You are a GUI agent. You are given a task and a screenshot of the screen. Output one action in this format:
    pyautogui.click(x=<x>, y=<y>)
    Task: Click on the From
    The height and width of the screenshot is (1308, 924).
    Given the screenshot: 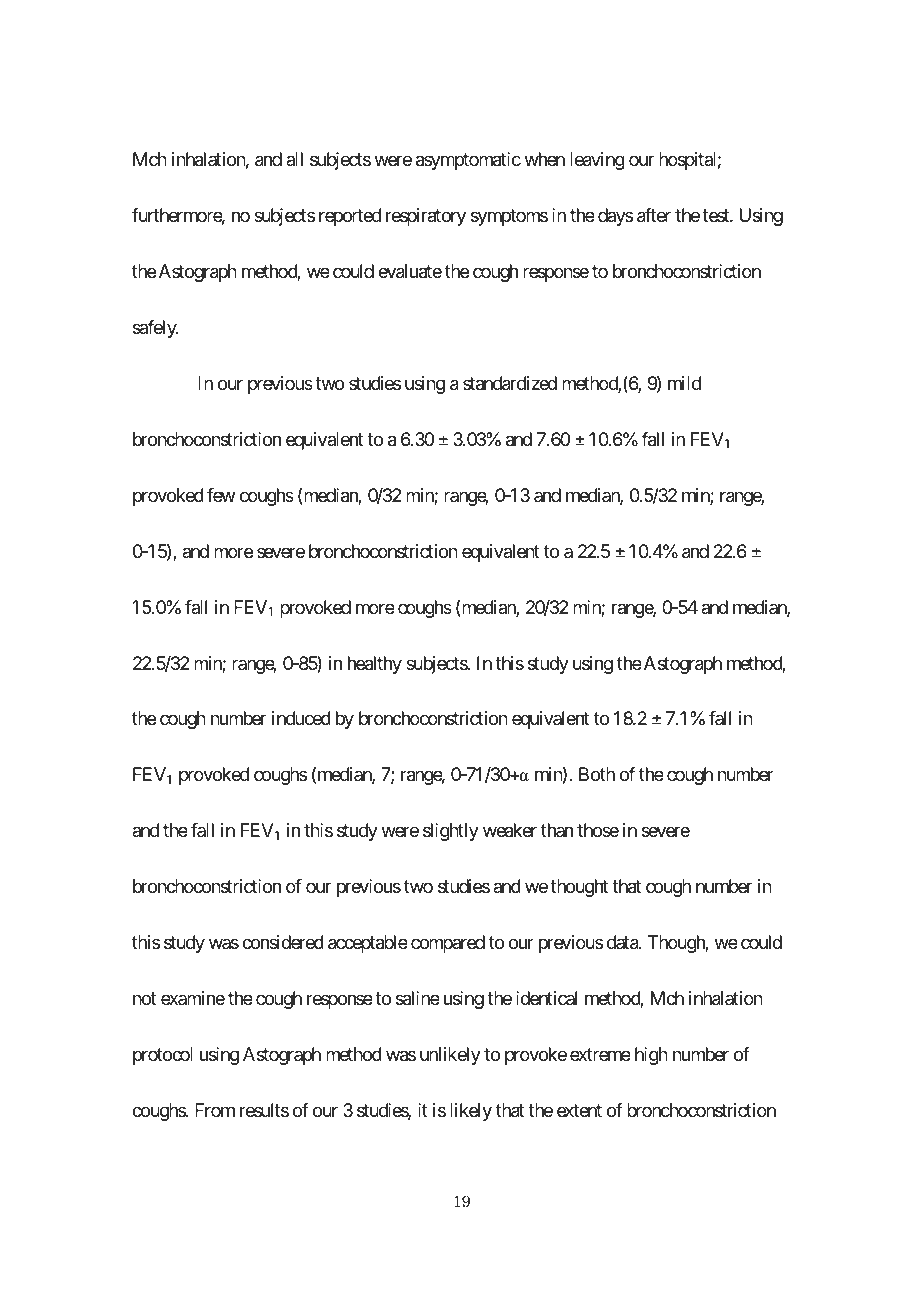 What is the action you would take?
    pyautogui.click(x=215, y=1110)
